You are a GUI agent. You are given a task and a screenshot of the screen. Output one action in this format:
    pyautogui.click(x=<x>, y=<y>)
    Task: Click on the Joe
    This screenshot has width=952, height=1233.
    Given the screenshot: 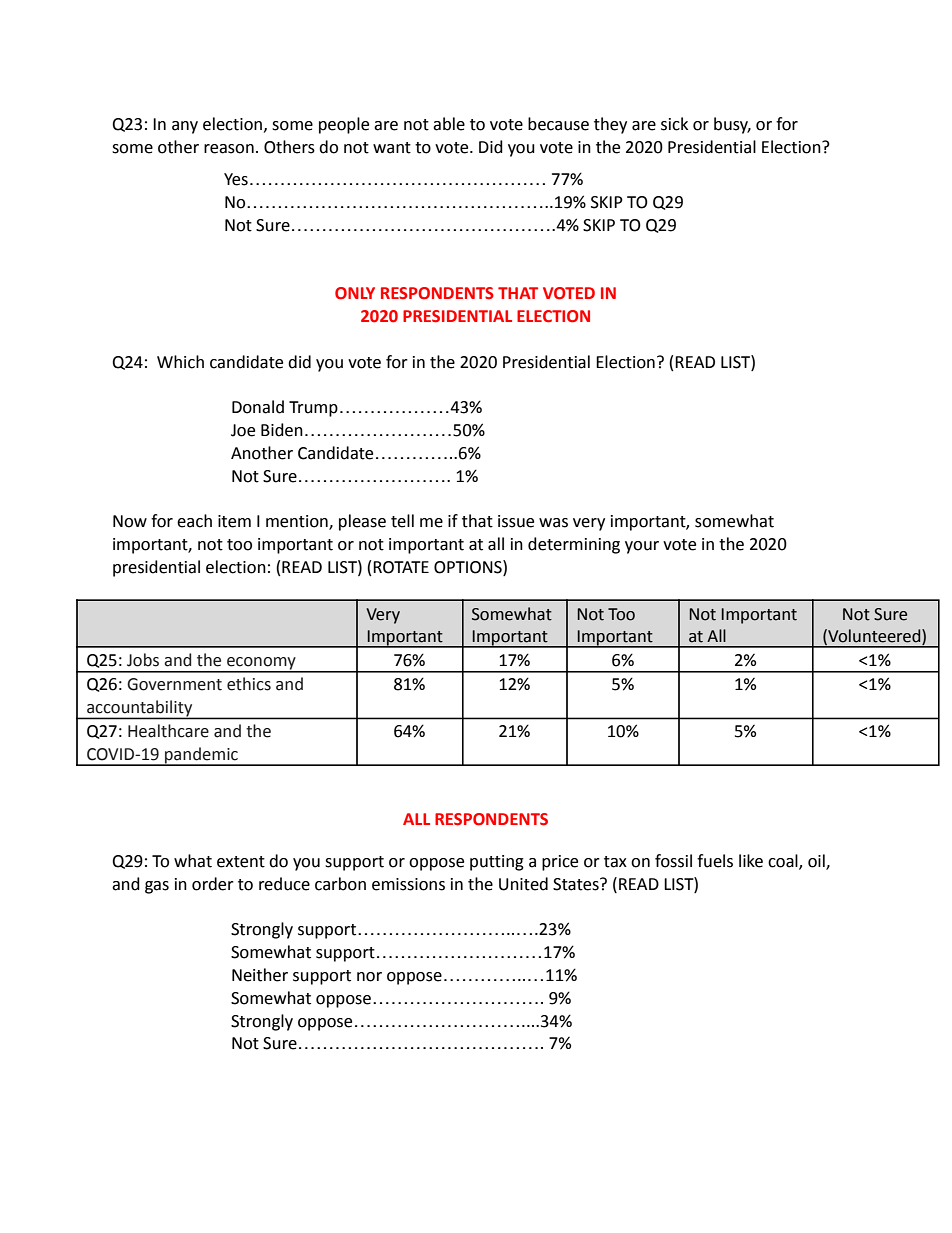 What is the action you would take?
    pyautogui.click(x=243, y=430)
